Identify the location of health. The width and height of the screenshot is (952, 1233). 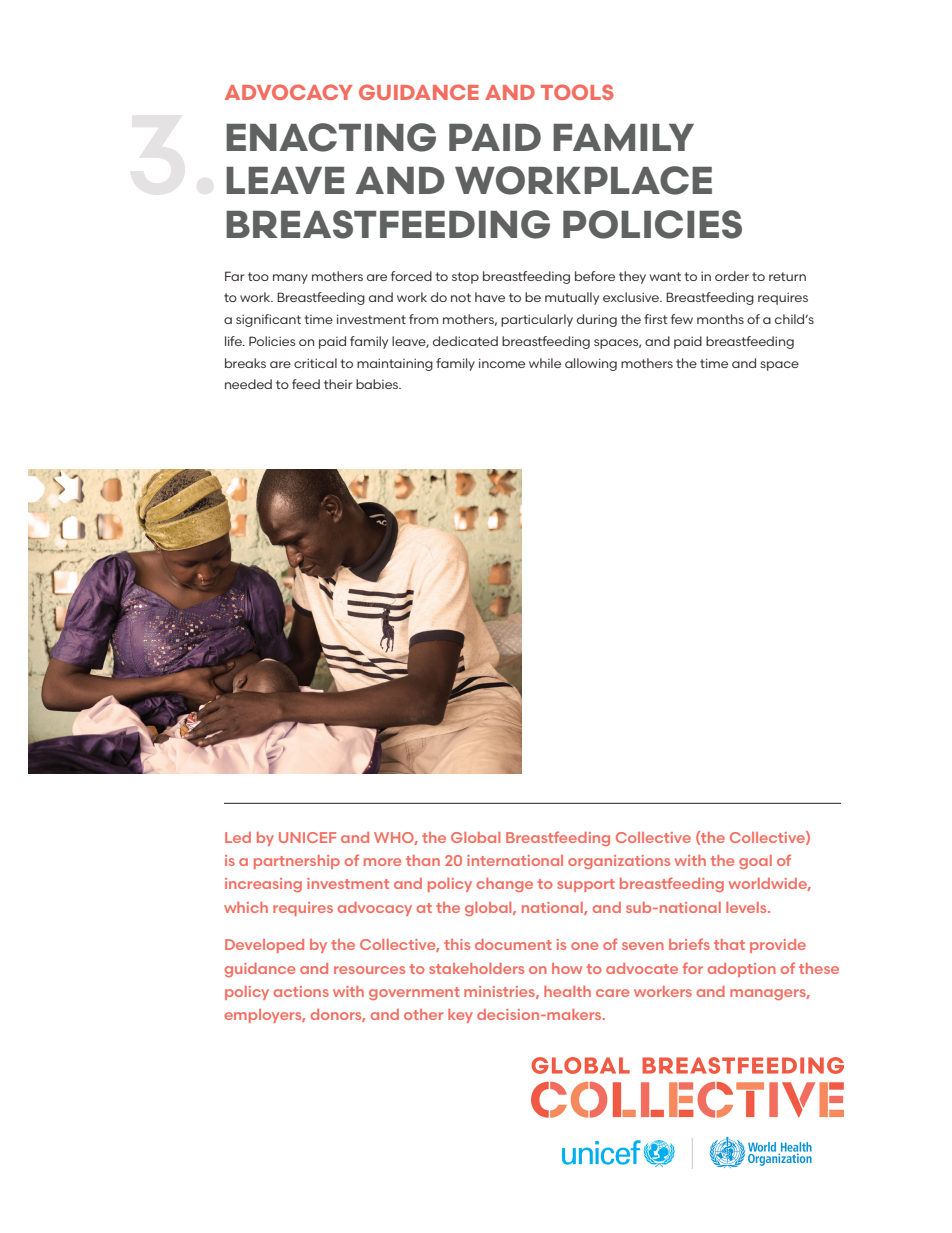
(567, 991).
